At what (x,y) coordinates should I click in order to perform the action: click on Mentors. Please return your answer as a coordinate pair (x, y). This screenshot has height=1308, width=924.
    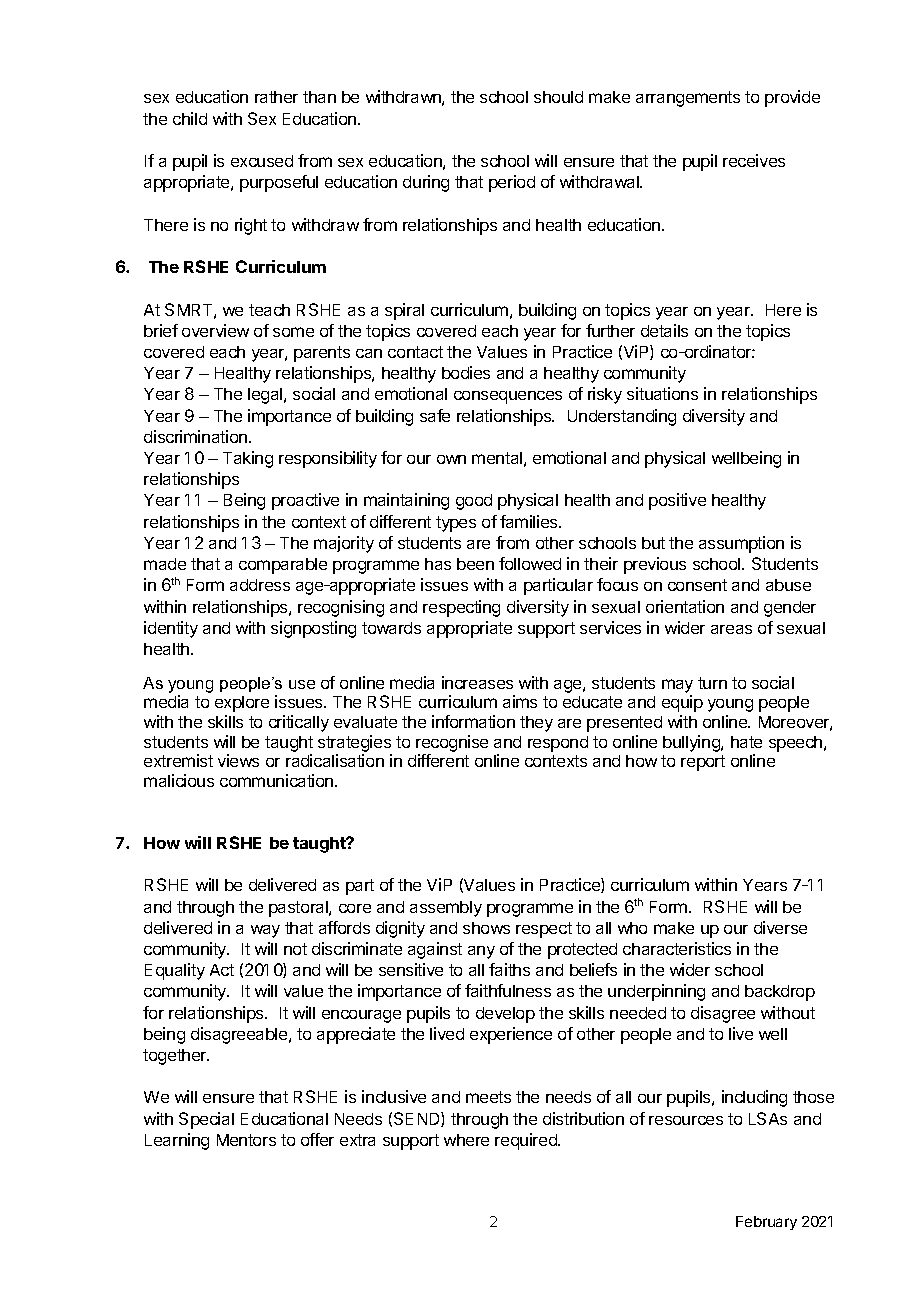
    Looking at the image, I should click on (246, 1140).
